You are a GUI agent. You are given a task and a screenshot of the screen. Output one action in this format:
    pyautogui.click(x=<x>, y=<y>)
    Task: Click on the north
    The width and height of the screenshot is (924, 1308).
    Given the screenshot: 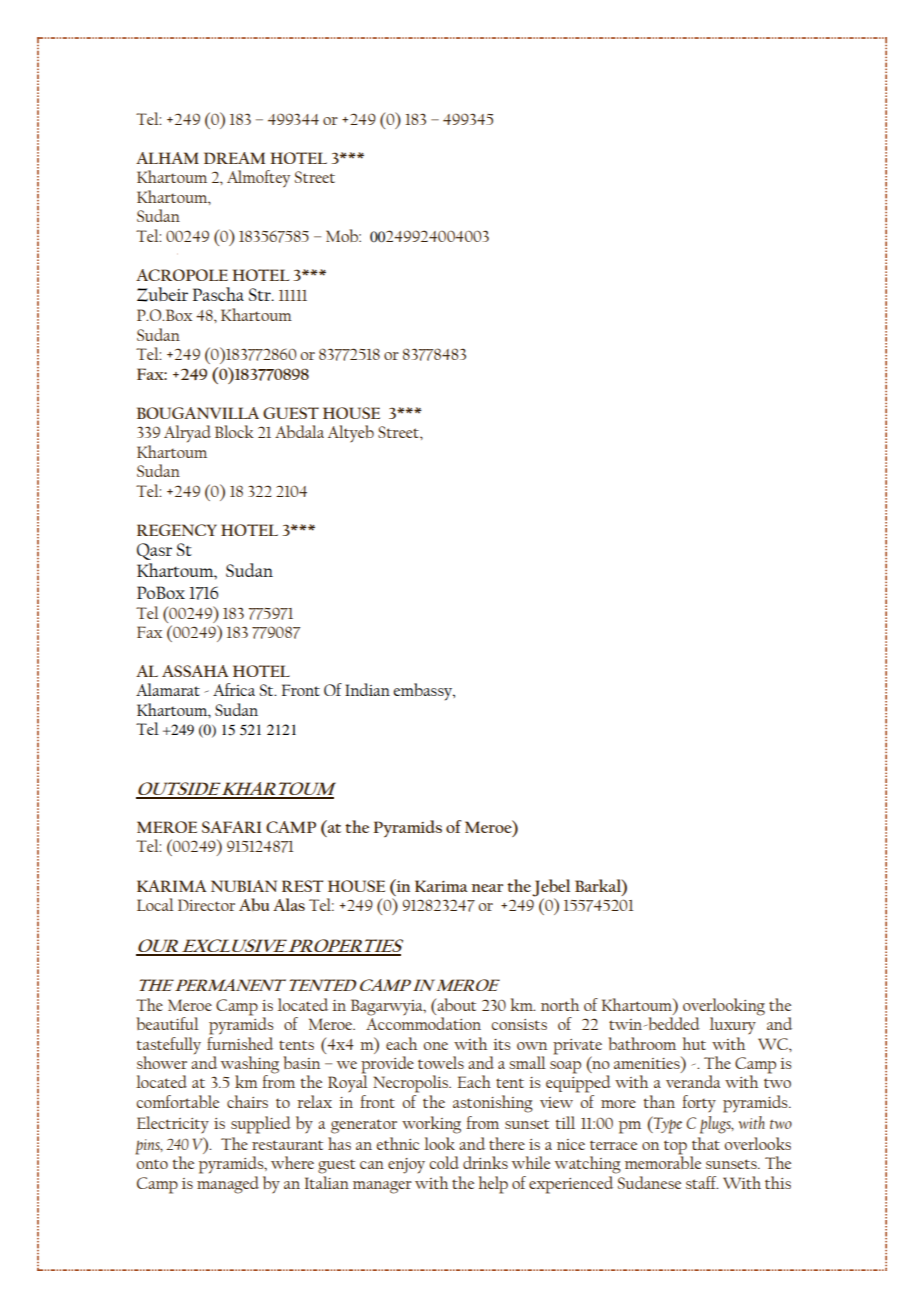 What is the action you would take?
    pyautogui.click(x=560, y=1004)
